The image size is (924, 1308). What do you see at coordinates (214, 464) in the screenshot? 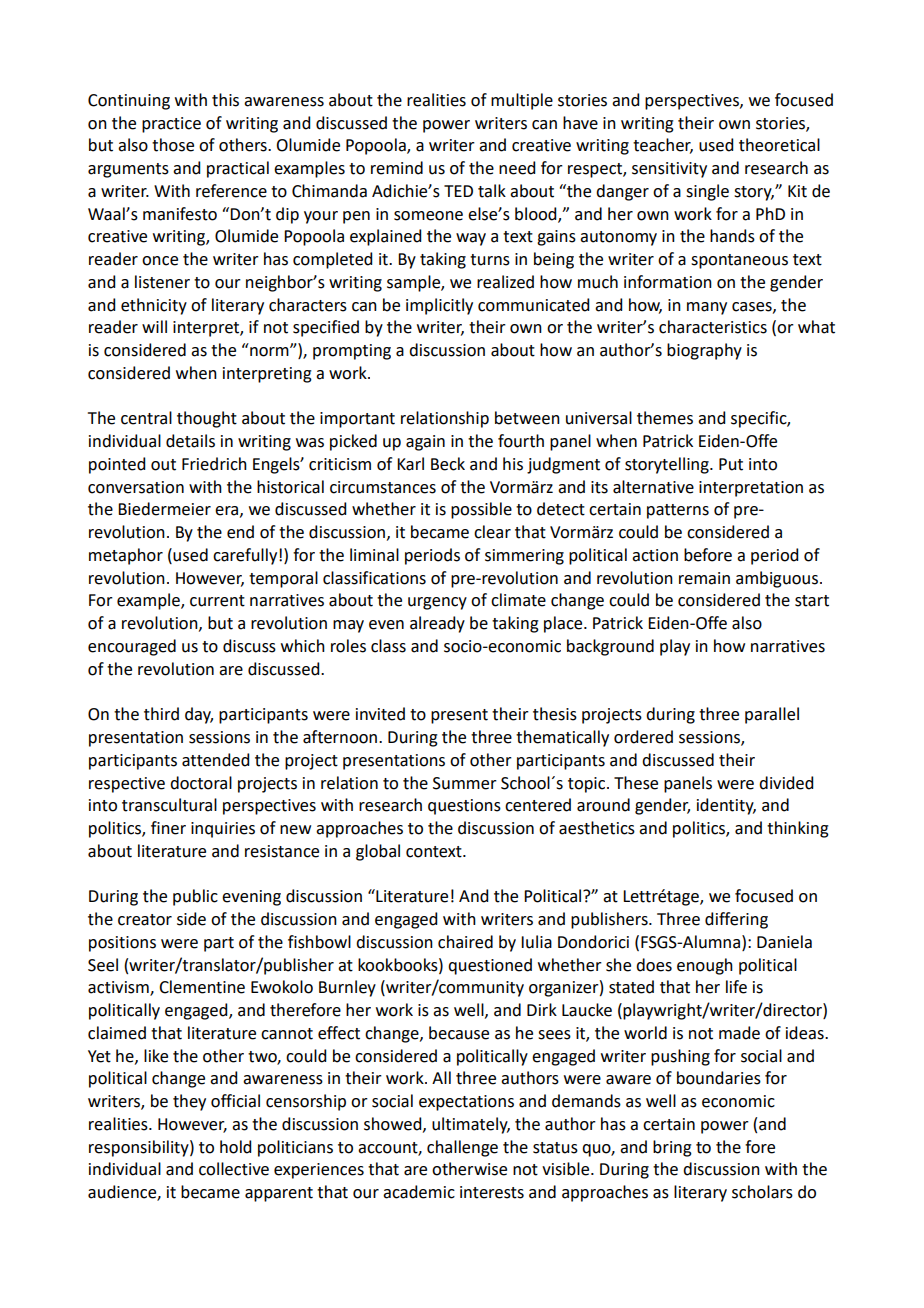
I see `Friedrich` at bounding box center [214, 464].
